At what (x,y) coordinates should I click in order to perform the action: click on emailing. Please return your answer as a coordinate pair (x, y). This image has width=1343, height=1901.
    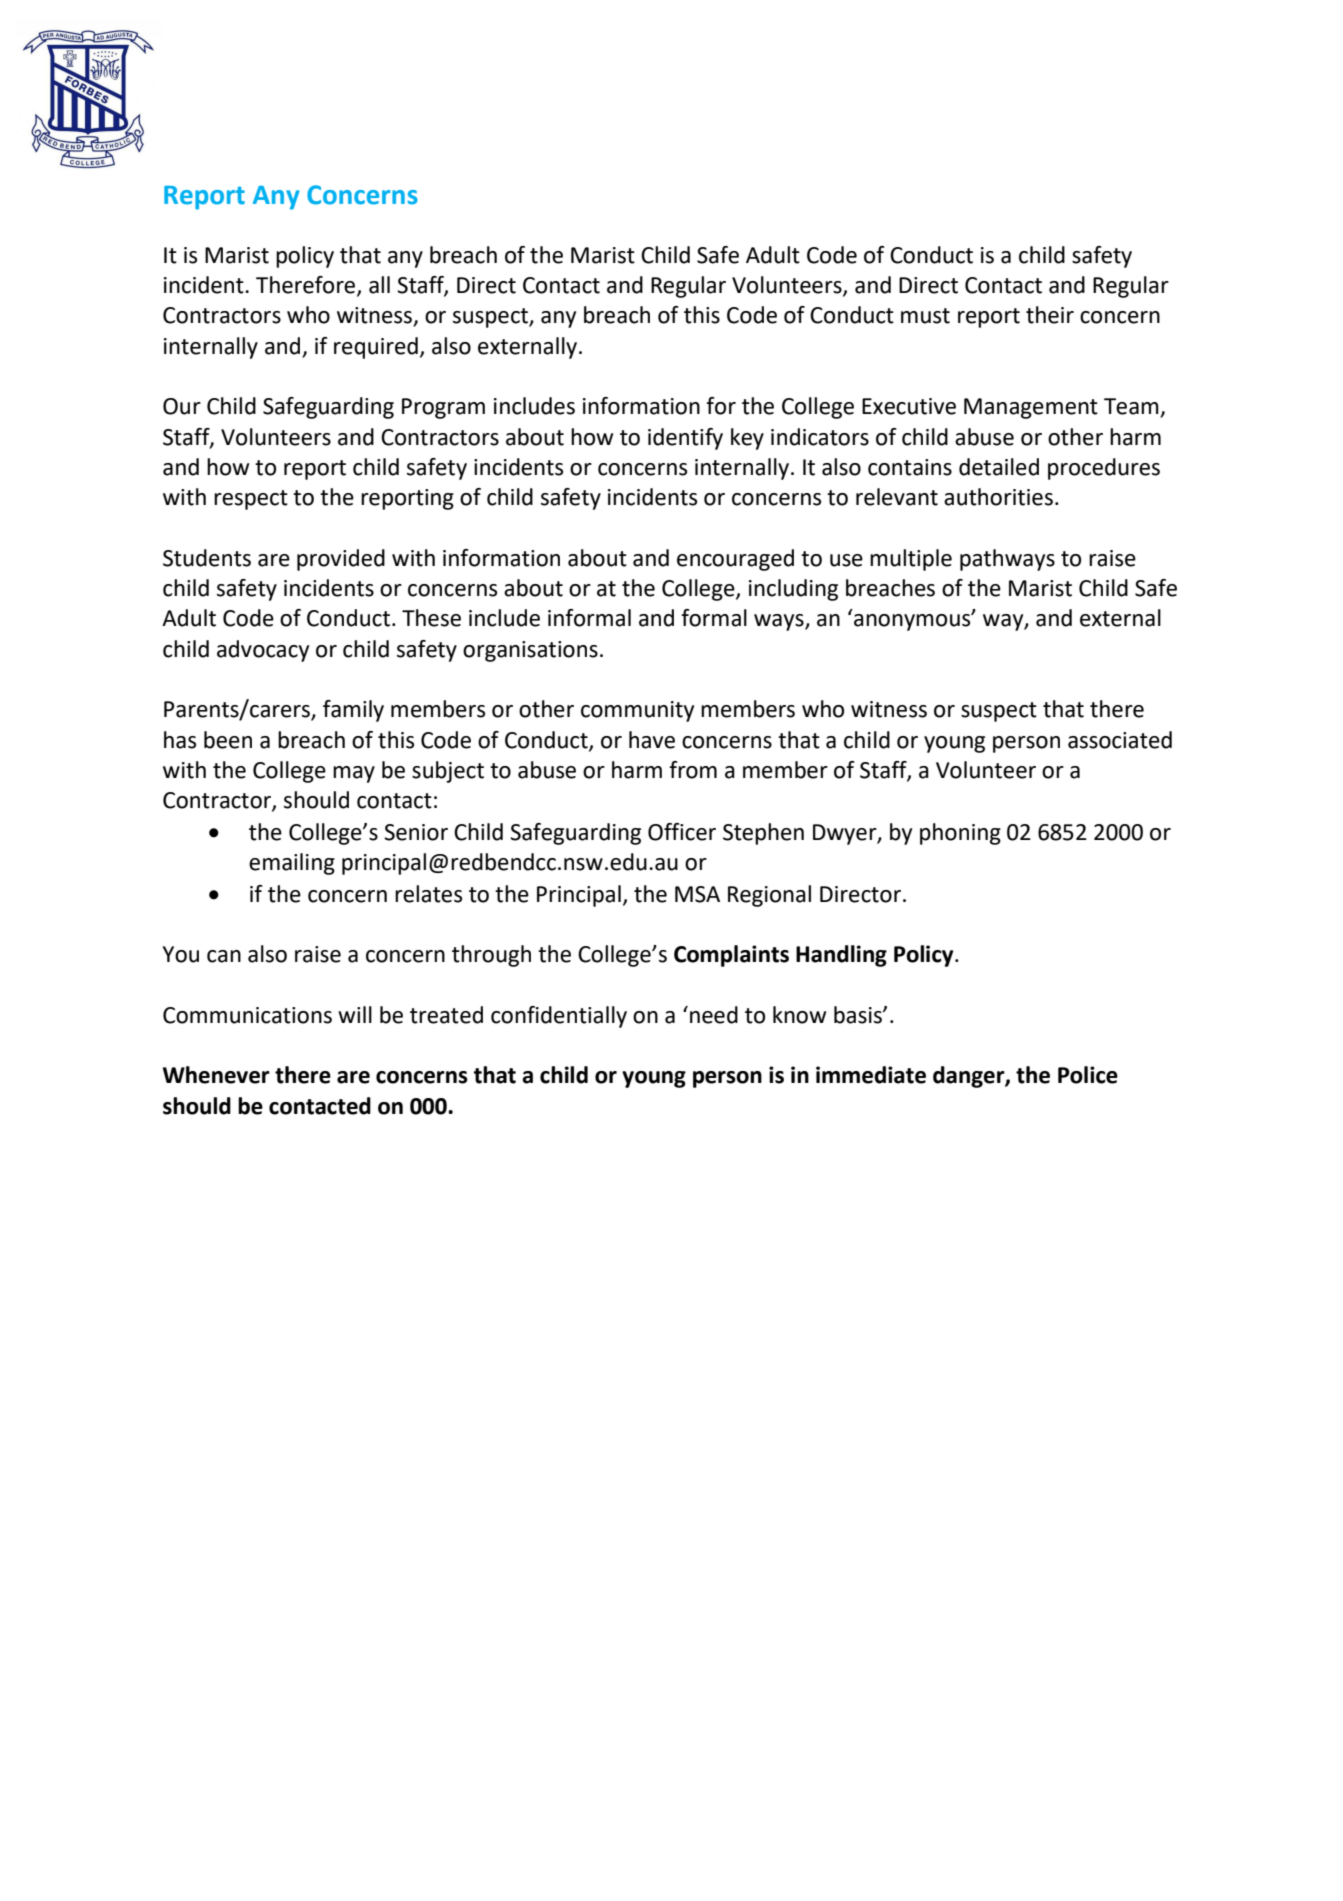
    Looking at the image, I should click on (292, 864).
